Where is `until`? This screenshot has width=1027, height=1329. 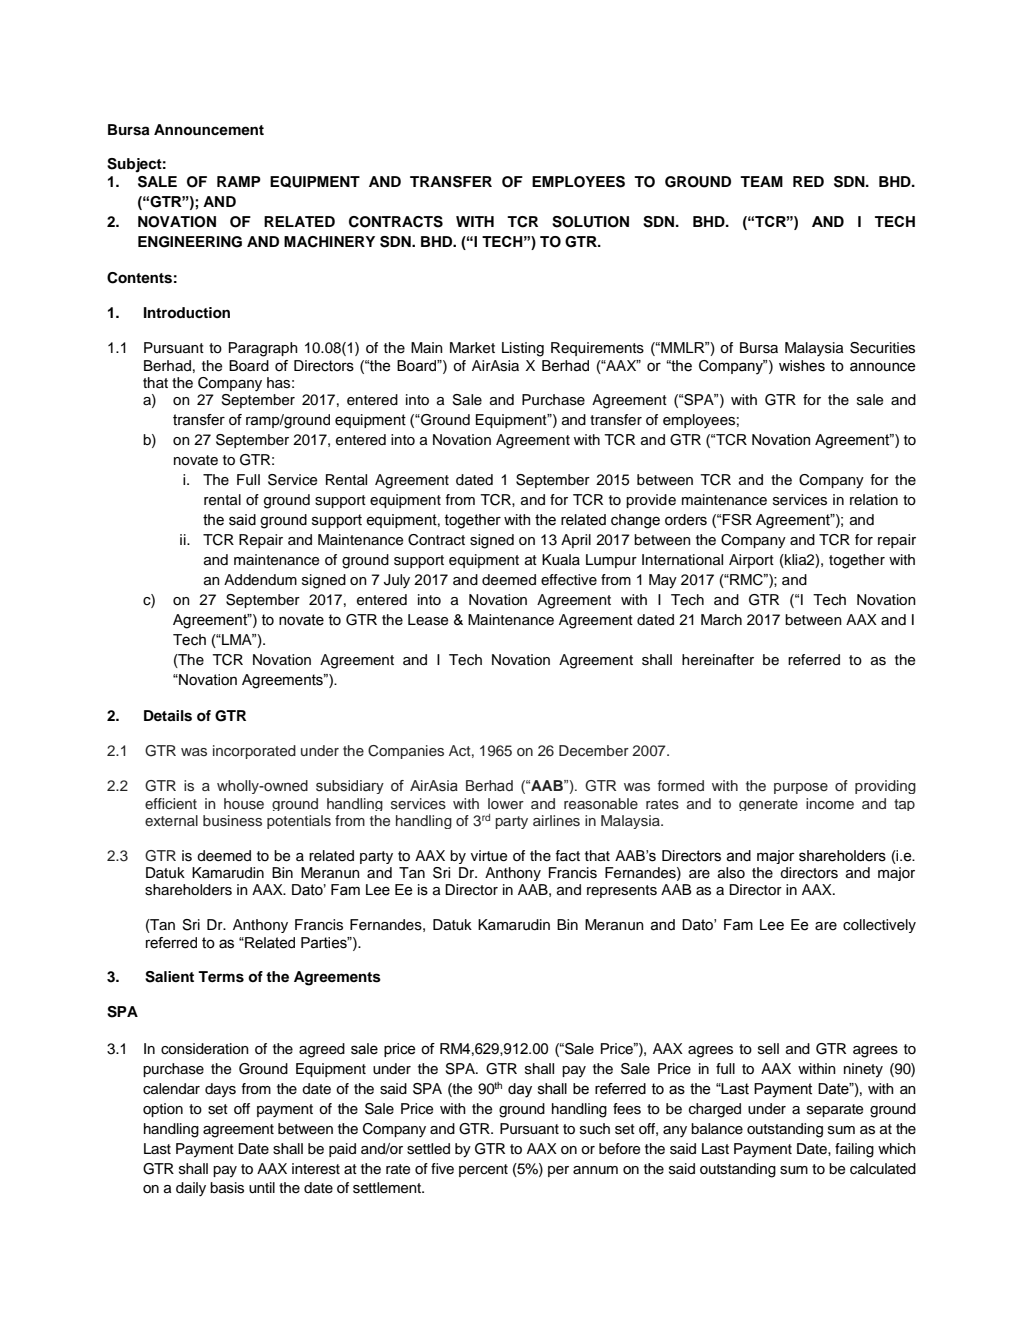
until is located at coordinates (262, 1188).
